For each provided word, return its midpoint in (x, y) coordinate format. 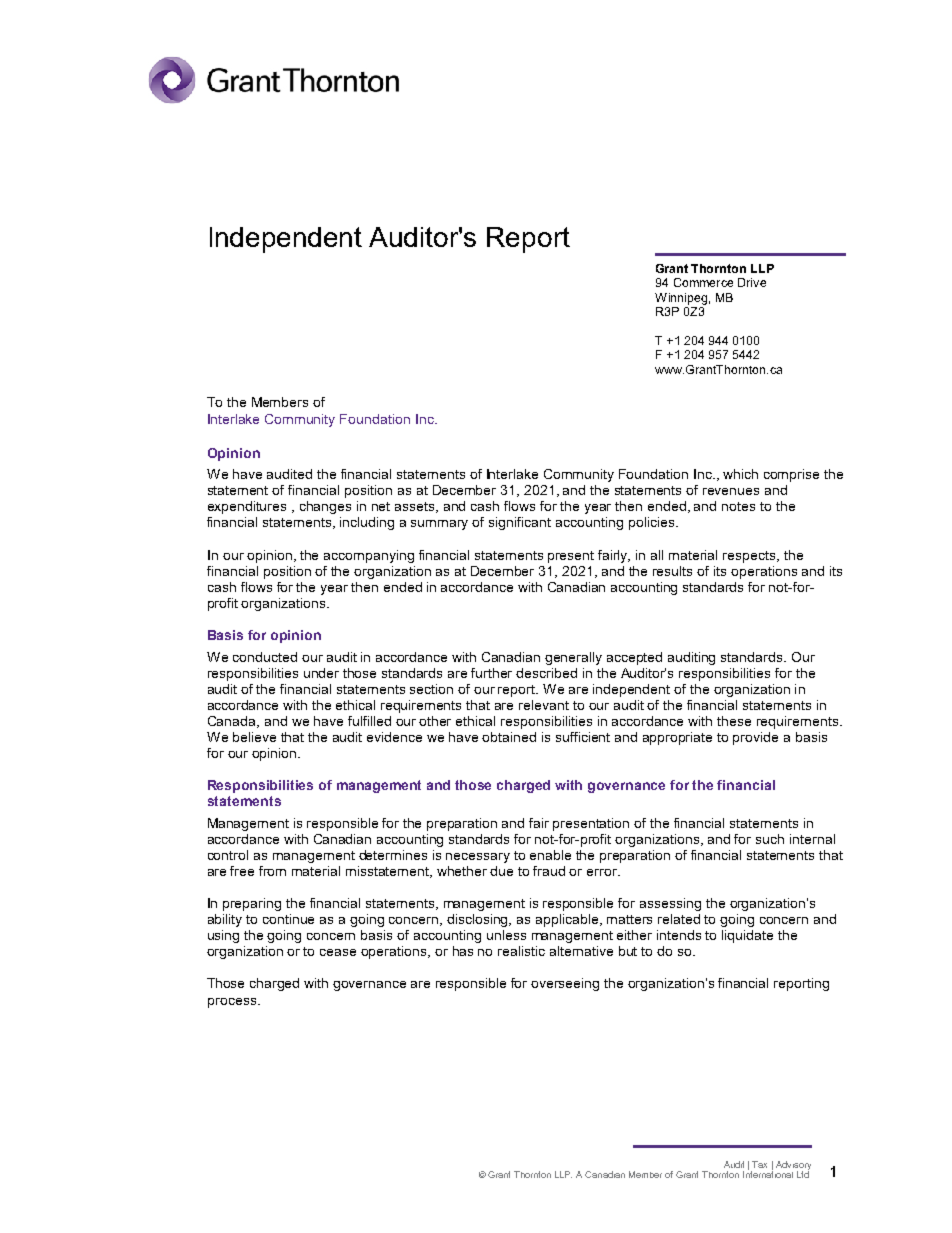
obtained (509, 737)
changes (325, 507)
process (233, 1003)
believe (254, 737)
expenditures (247, 507)
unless (506, 935)
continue (288, 919)
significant (520, 523)
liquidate (747, 936)
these (734, 721)
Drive (752, 282)
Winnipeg (681, 299)
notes (738, 506)
